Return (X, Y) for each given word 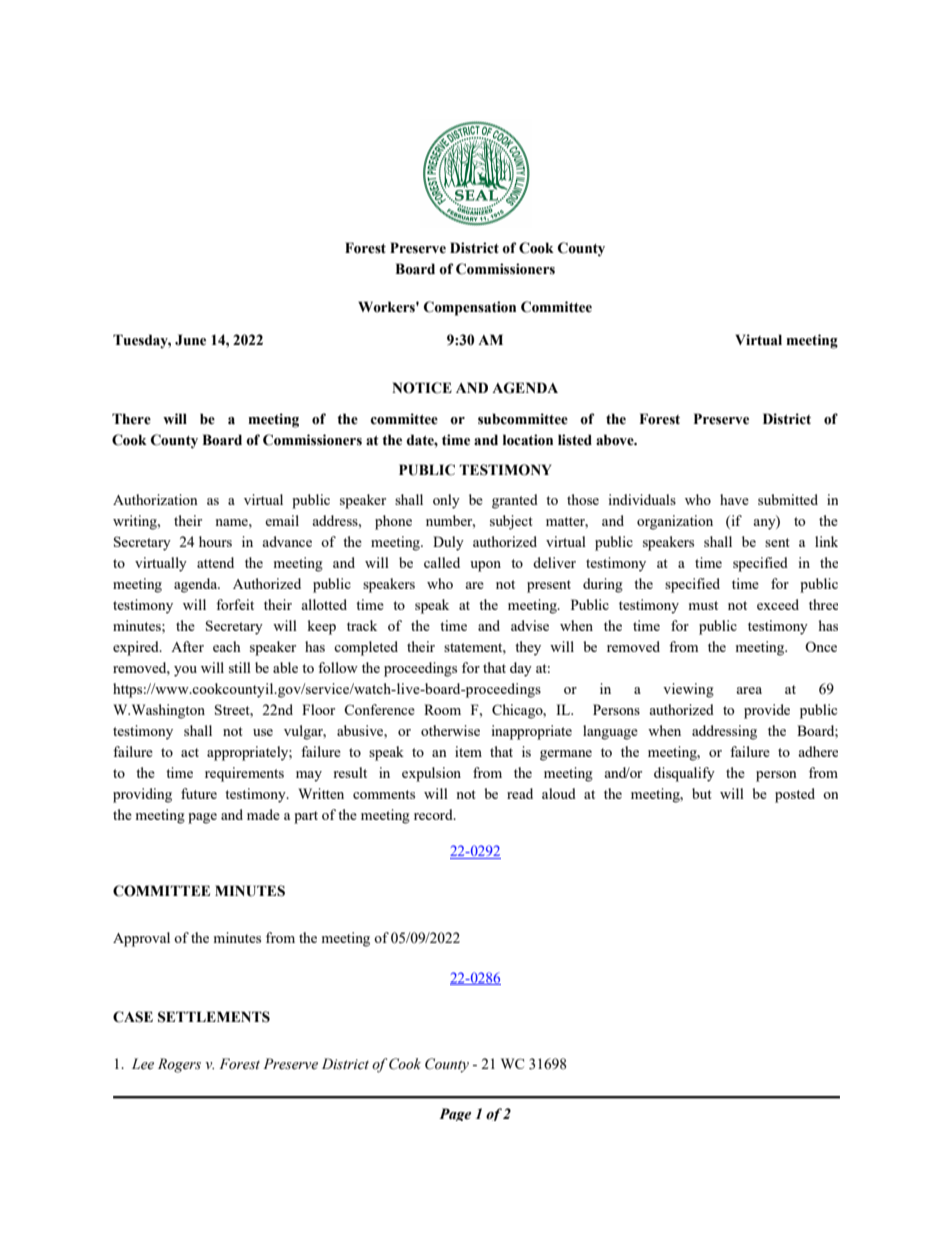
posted (795, 795)
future (199, 793)
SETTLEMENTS (214, 1017)
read (520, 793)
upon (485, 566)
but (702, 793)
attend (215, 562)
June (190, 340)
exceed (778, 604)
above (616, 440)
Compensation (470, 308)
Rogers (179, 1065)
